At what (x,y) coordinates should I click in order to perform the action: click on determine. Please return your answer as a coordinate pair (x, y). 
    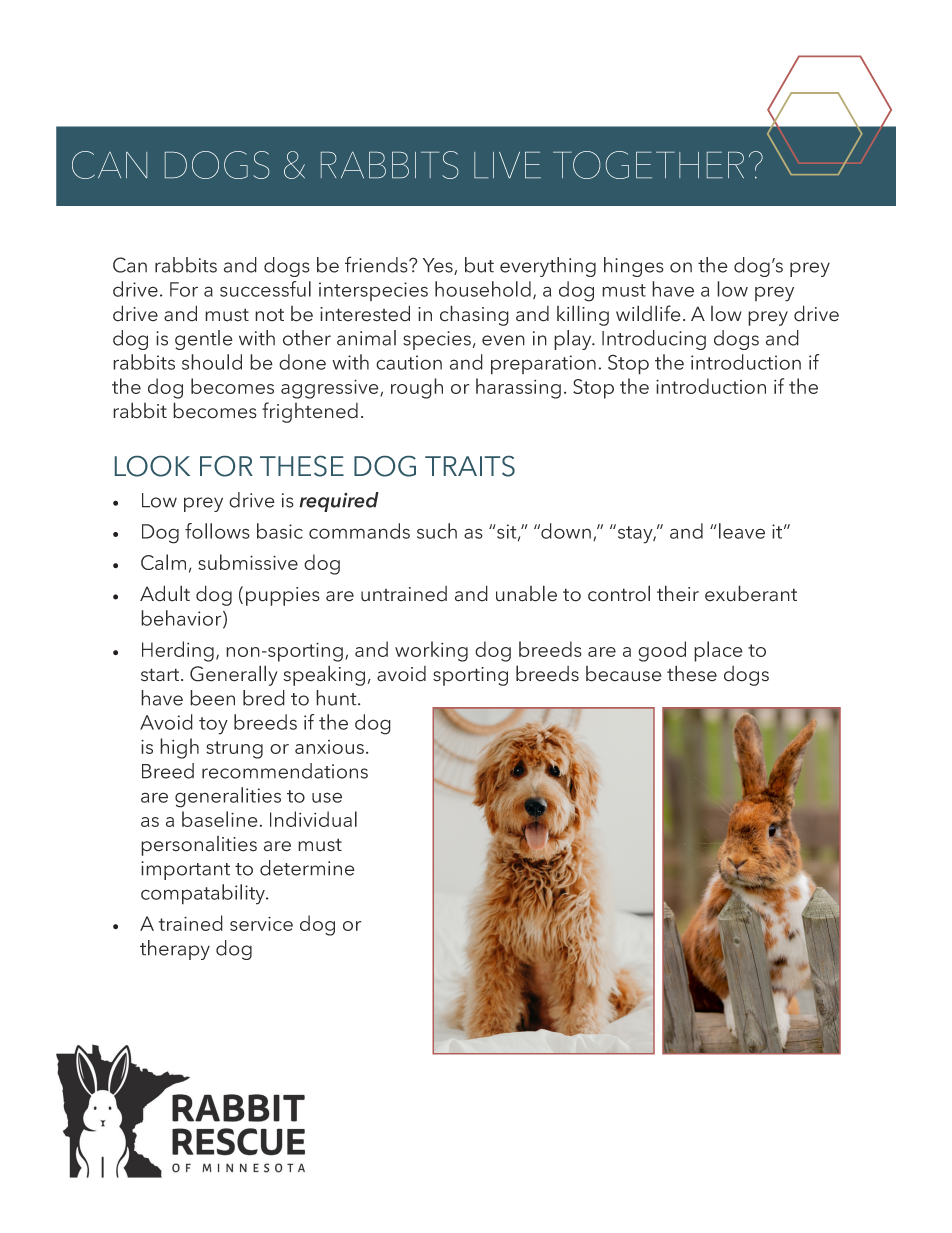
    Looking at the image, I should click on (307, 868).
